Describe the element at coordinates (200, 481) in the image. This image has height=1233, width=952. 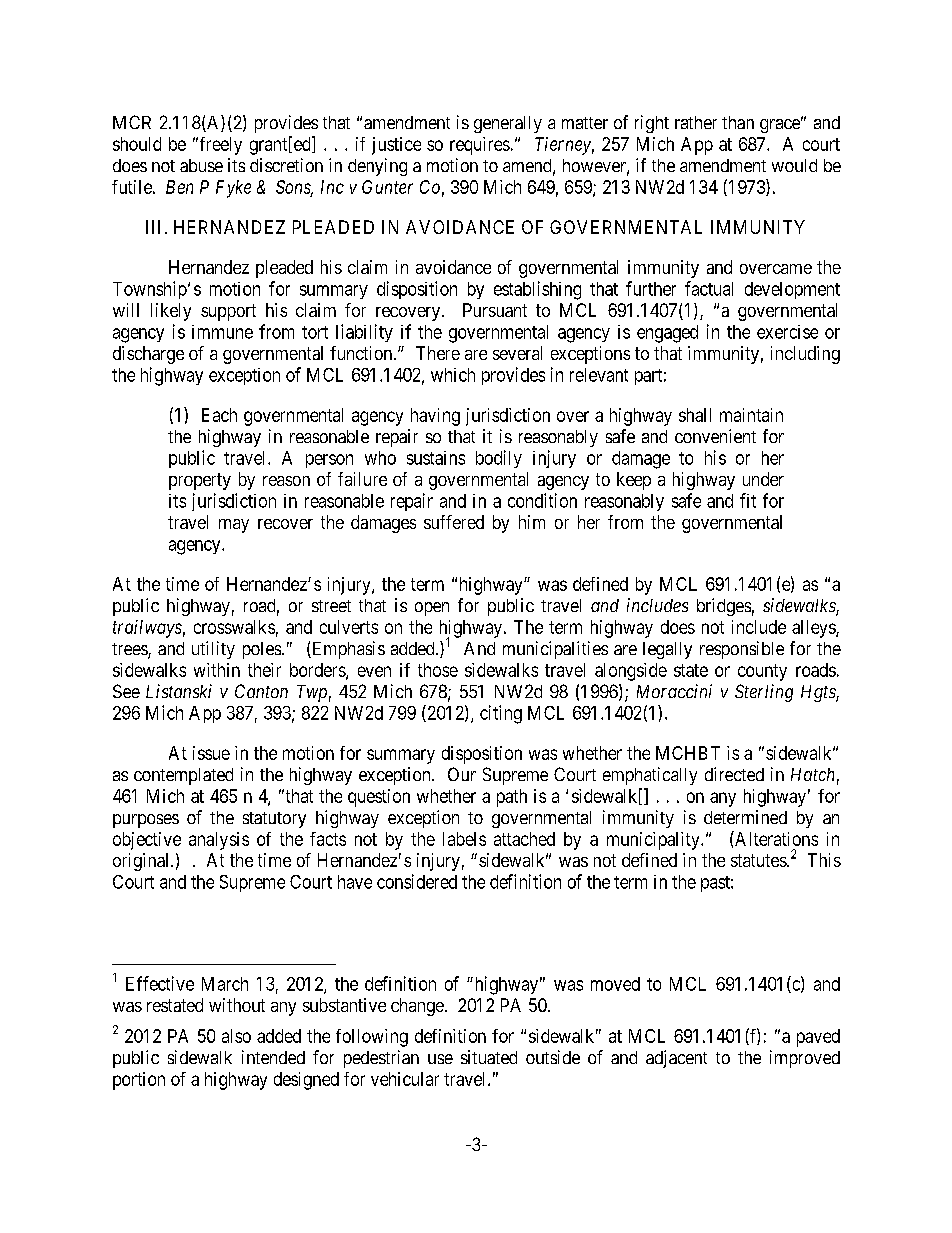
I see `property` at that location.
